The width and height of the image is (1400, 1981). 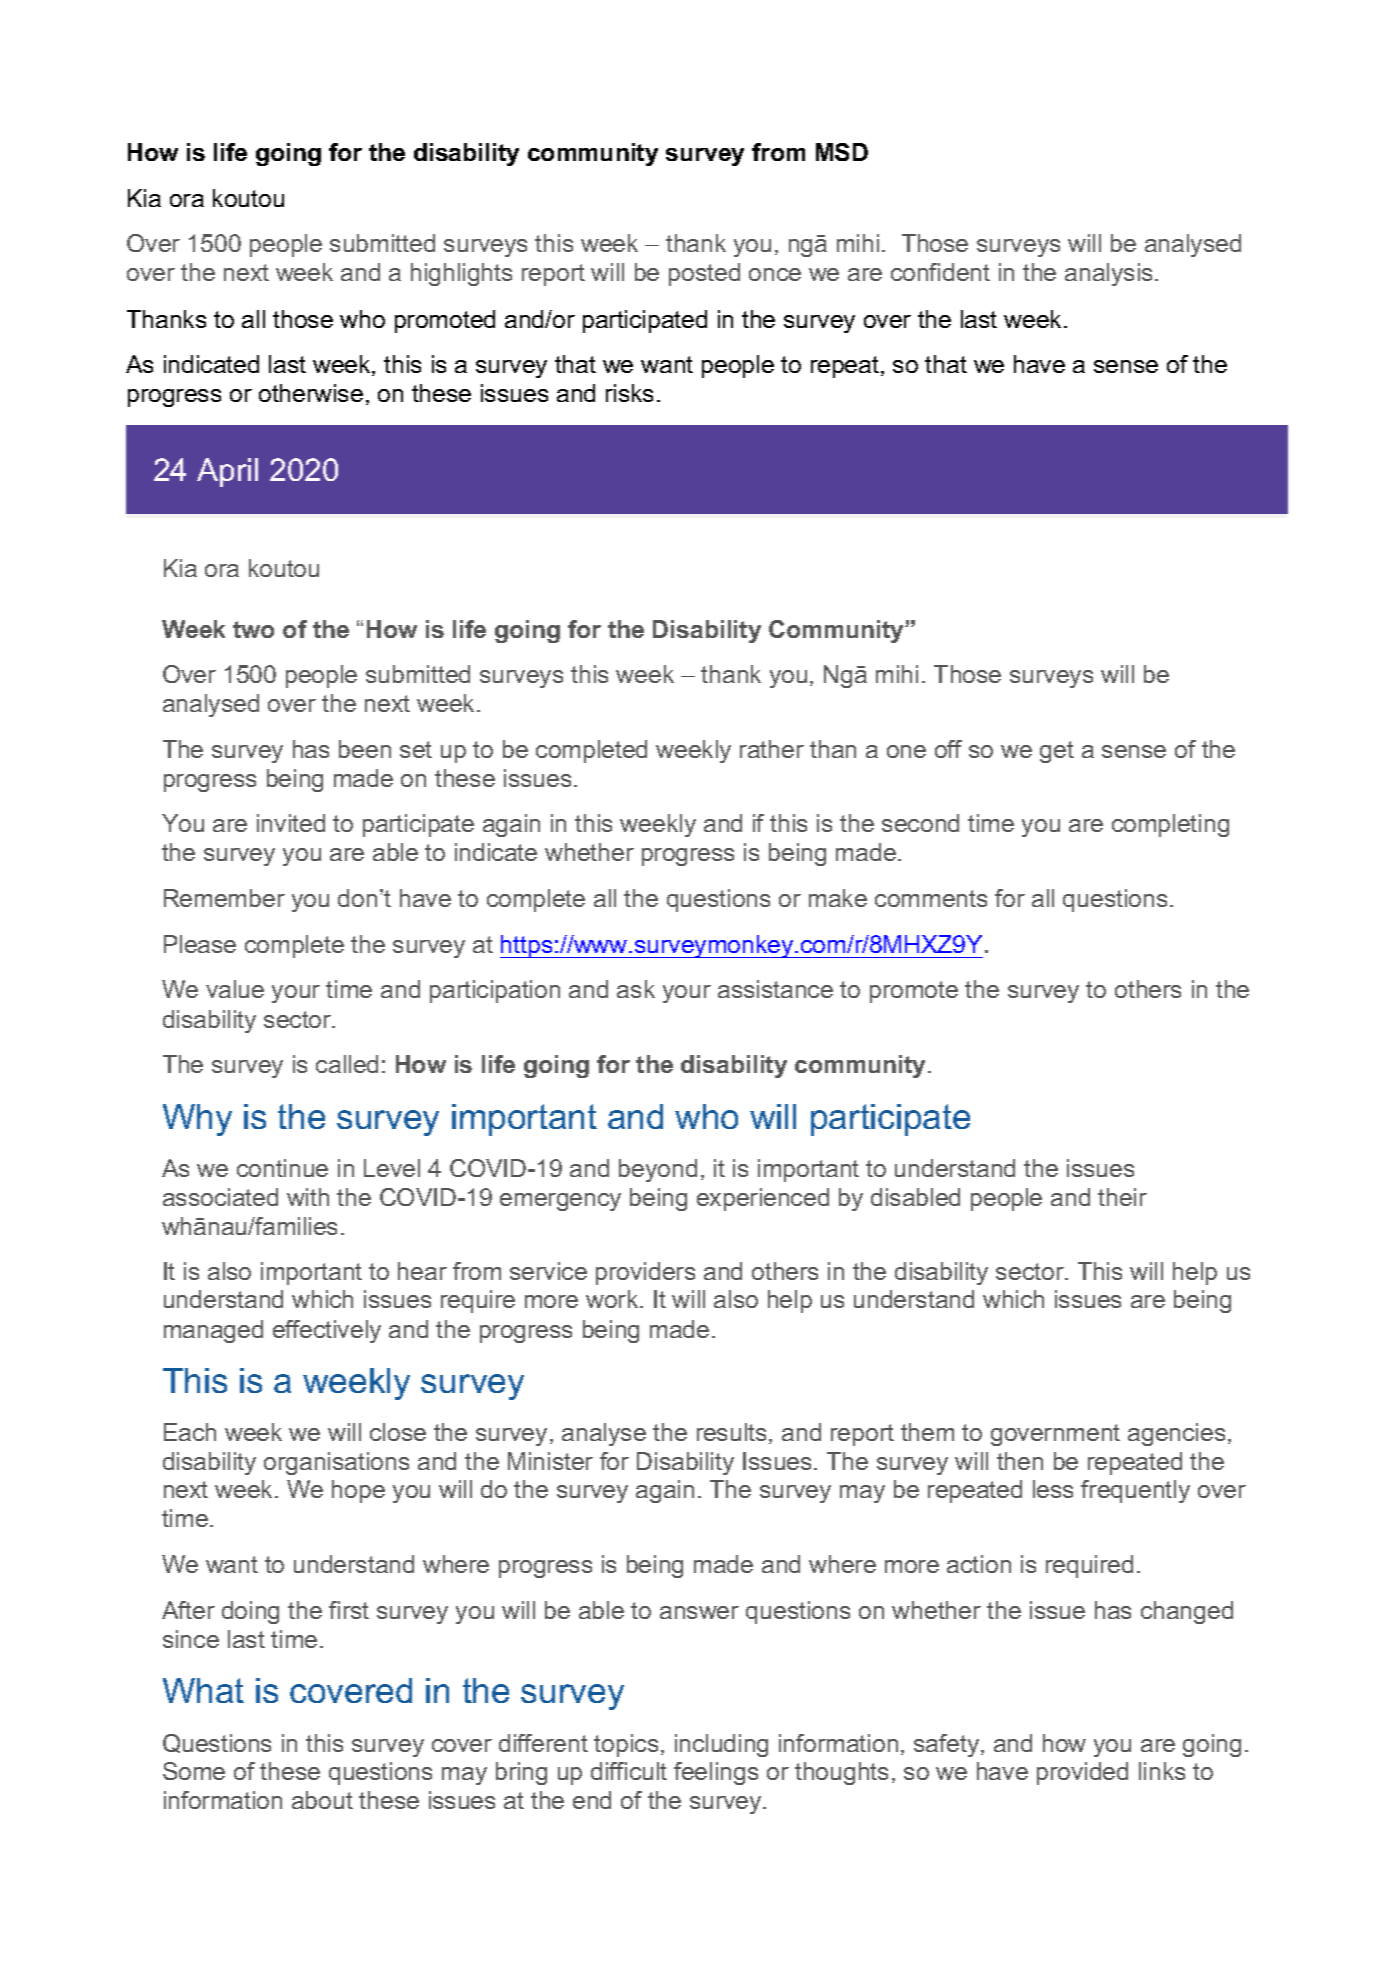 I want to click on then, so click(x=1020, y=1461).
